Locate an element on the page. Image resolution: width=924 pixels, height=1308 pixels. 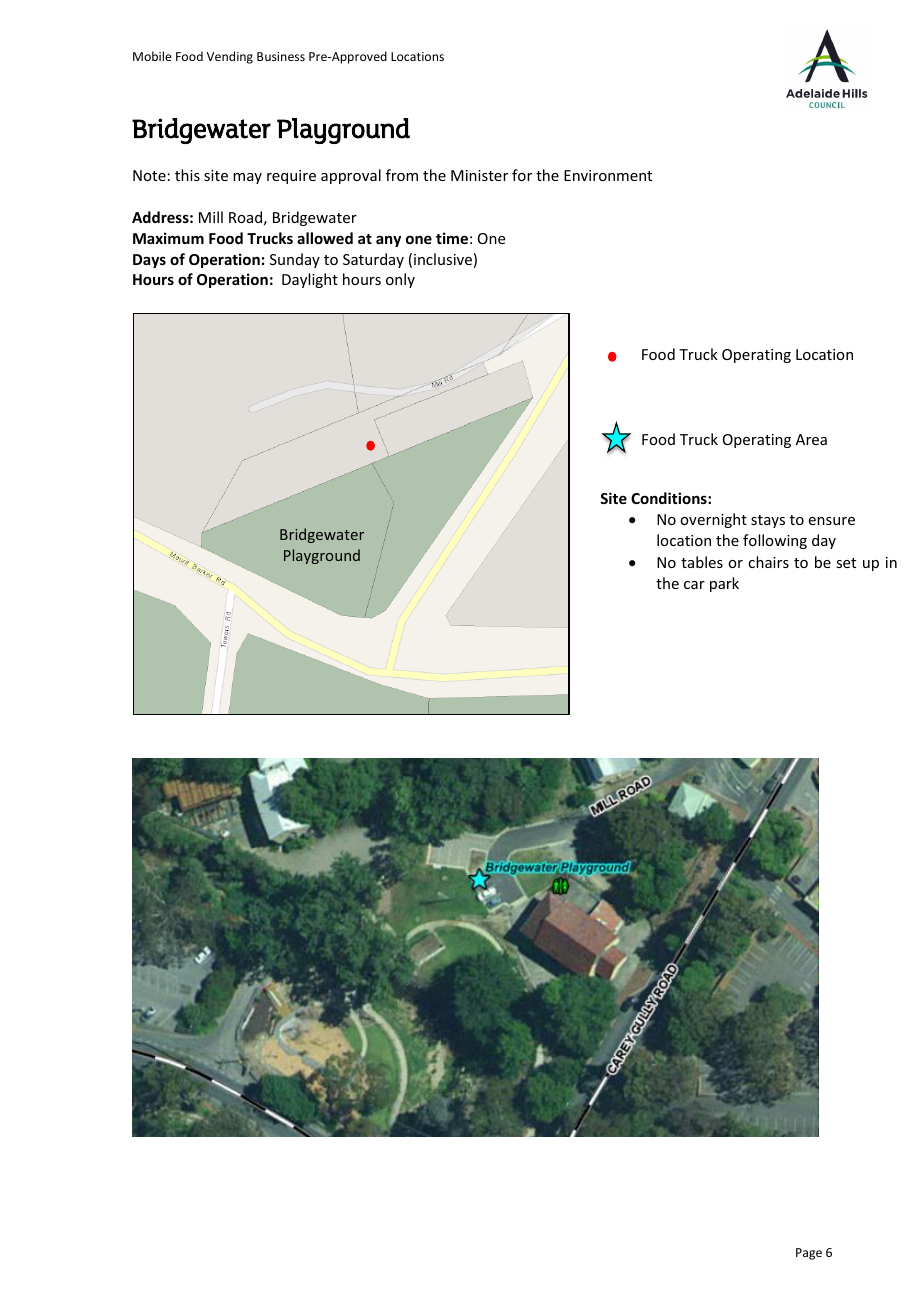
tables is located at coordinates (702, 562).
